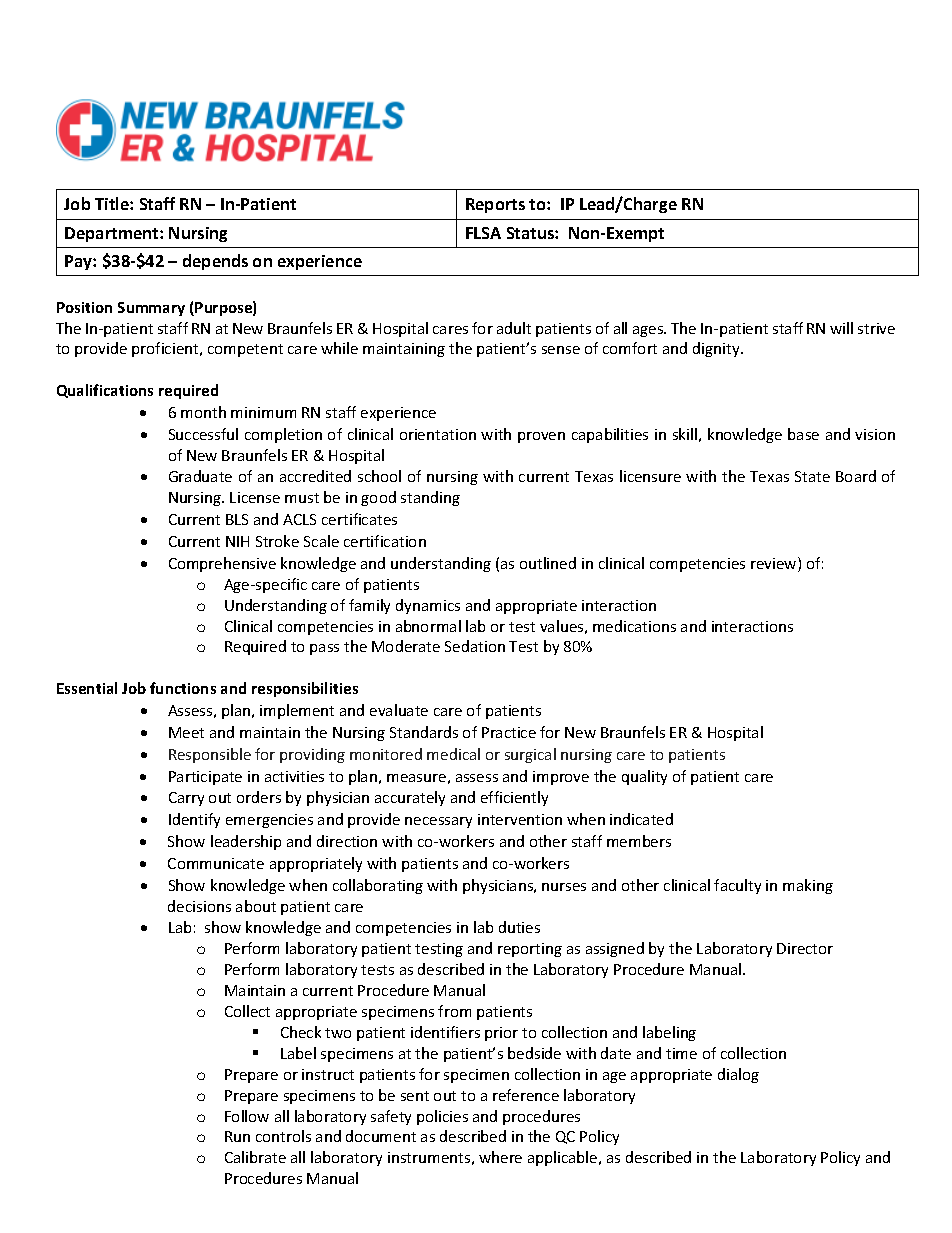 This document has width=952, height=1233. I want to click on Sedation, so click(475, 646).
